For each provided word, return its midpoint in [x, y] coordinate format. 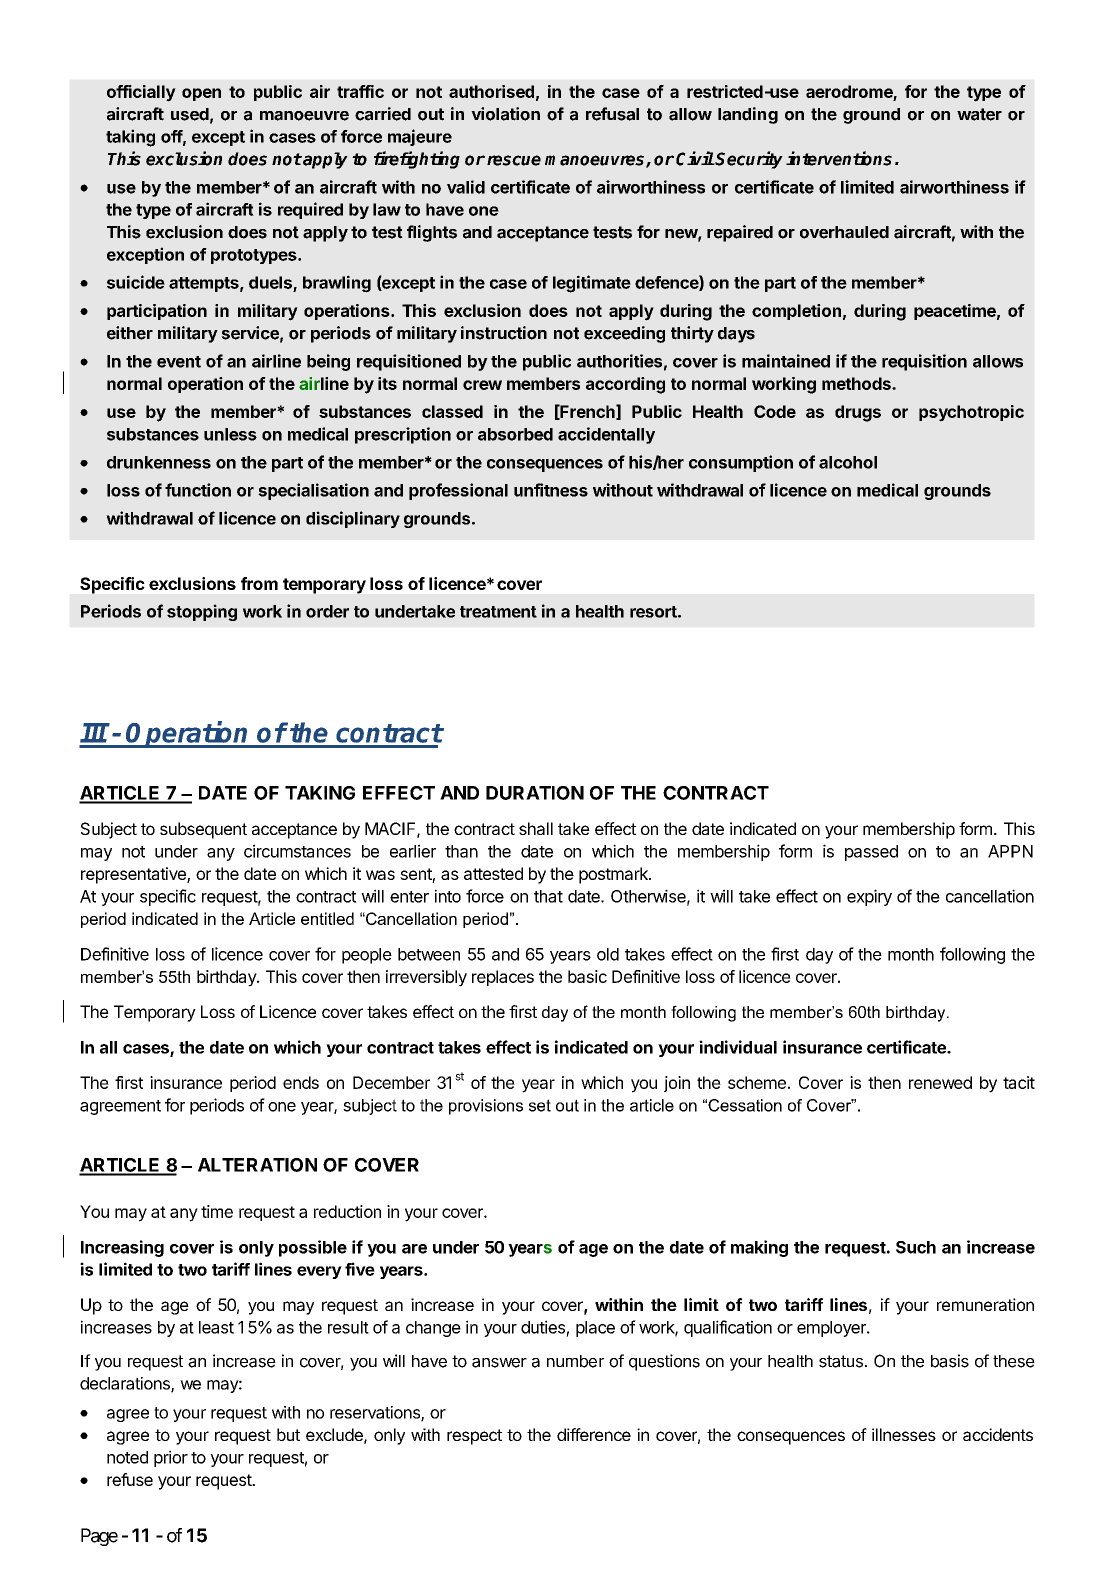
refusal [612, 114]
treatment [498, 612]
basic [587, 976]
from [259, 583]
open [201, 94]
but [288, 1434]
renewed [940, 1082]
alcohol [848, 462]
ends [301, 1082]
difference [594, 1434]
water [979, 114]
